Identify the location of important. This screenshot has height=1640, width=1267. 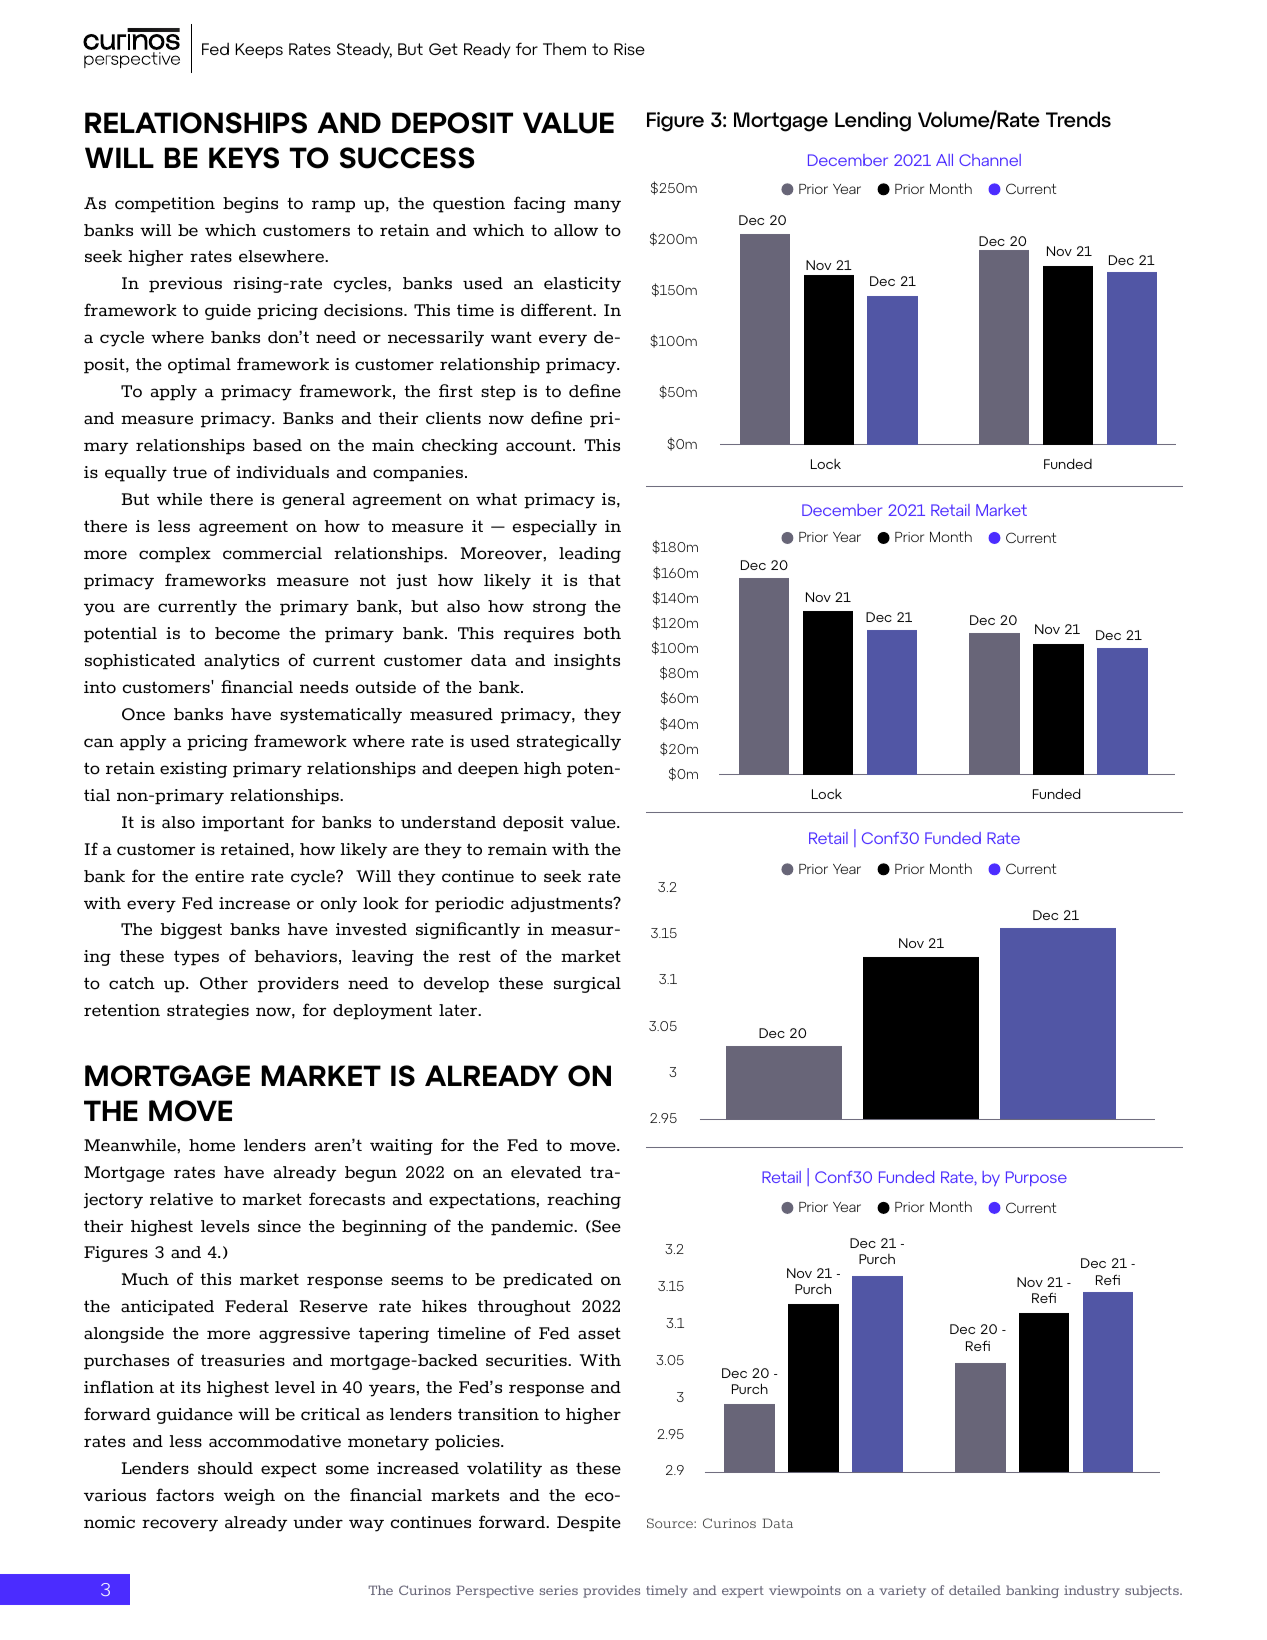
(243, 824).
